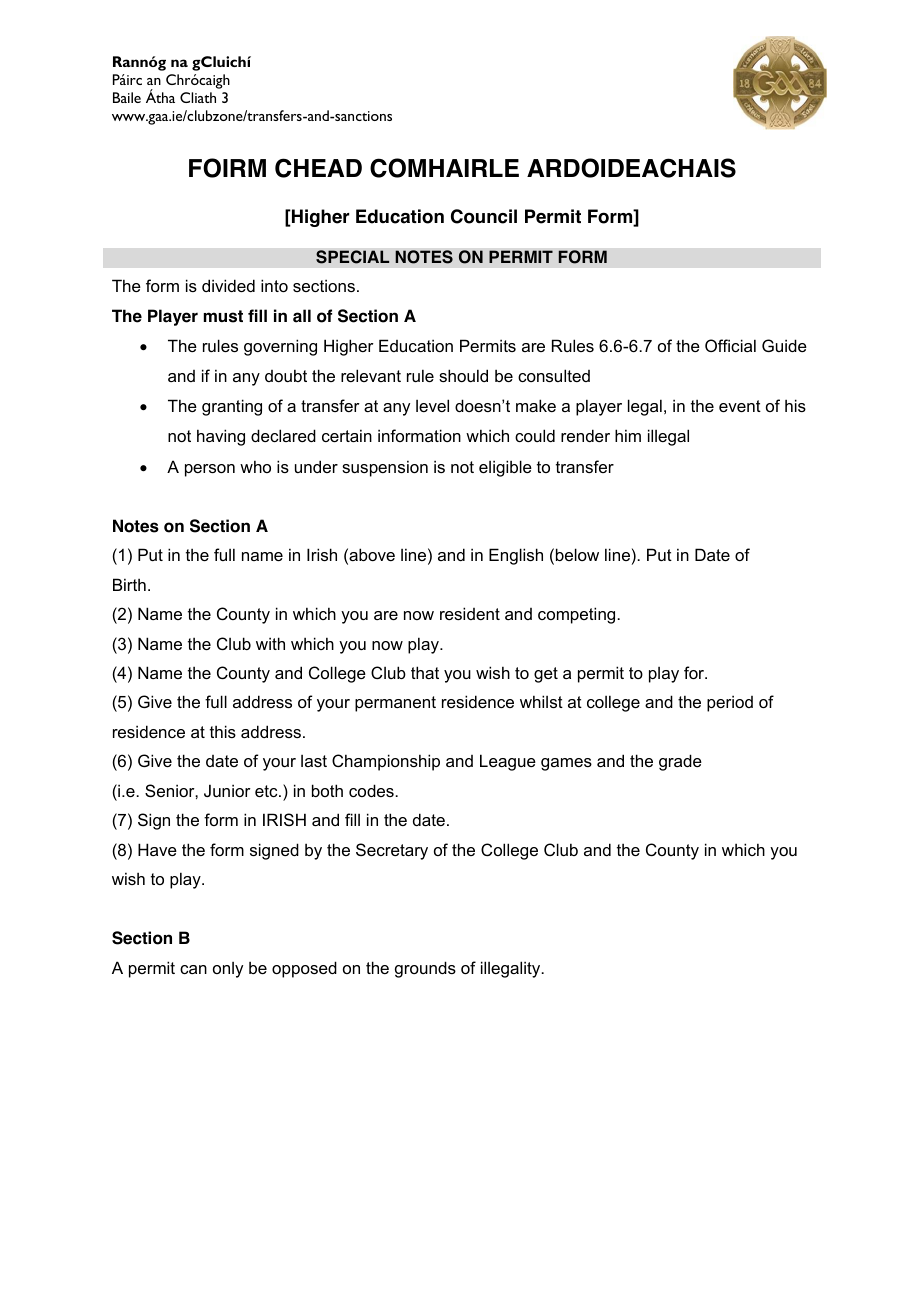  What do you see at coordinates (232, 407) in the page?
I see `granting` at bounding box center [232, 407].
